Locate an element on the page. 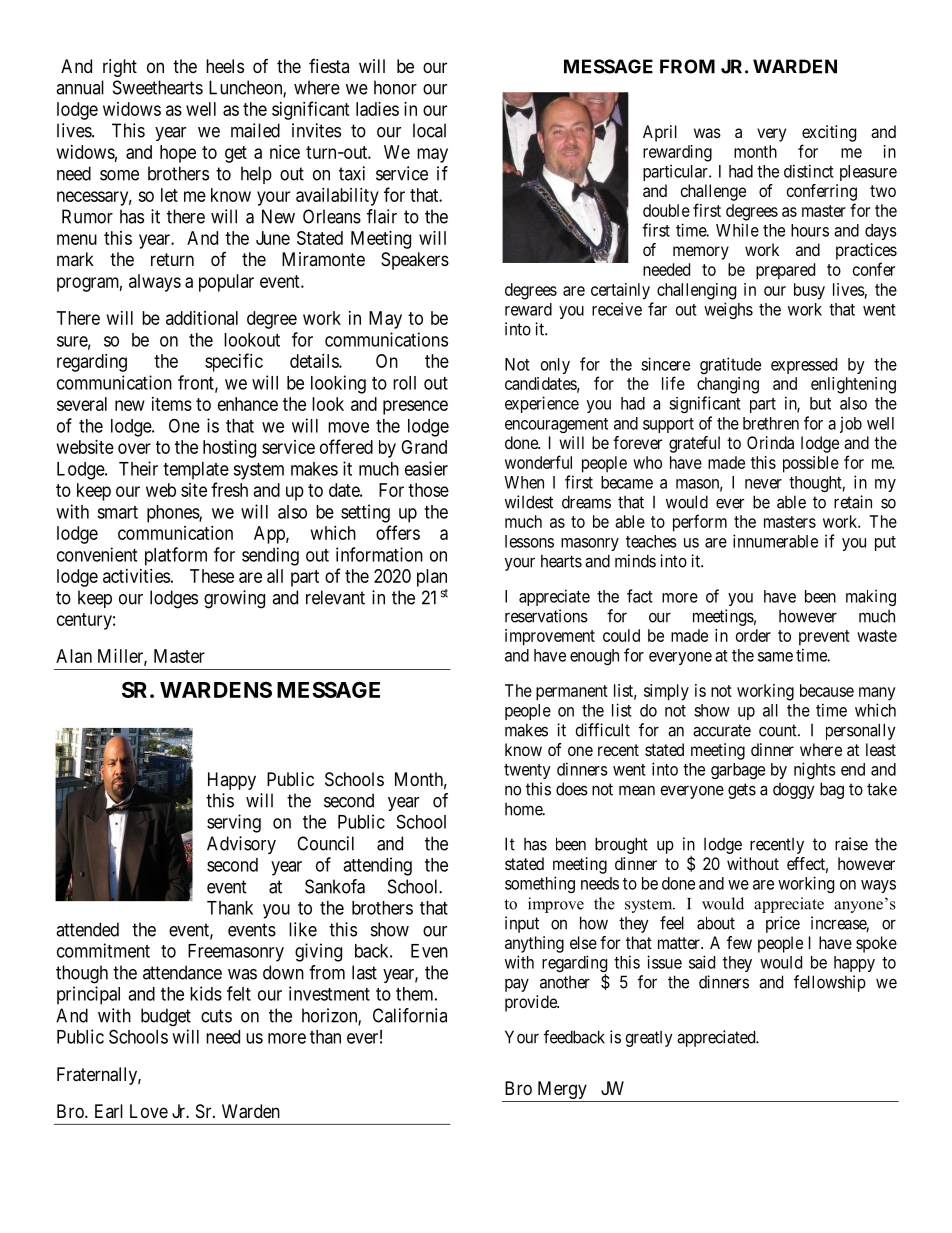  doggy is located at coordinates (794, 791).
